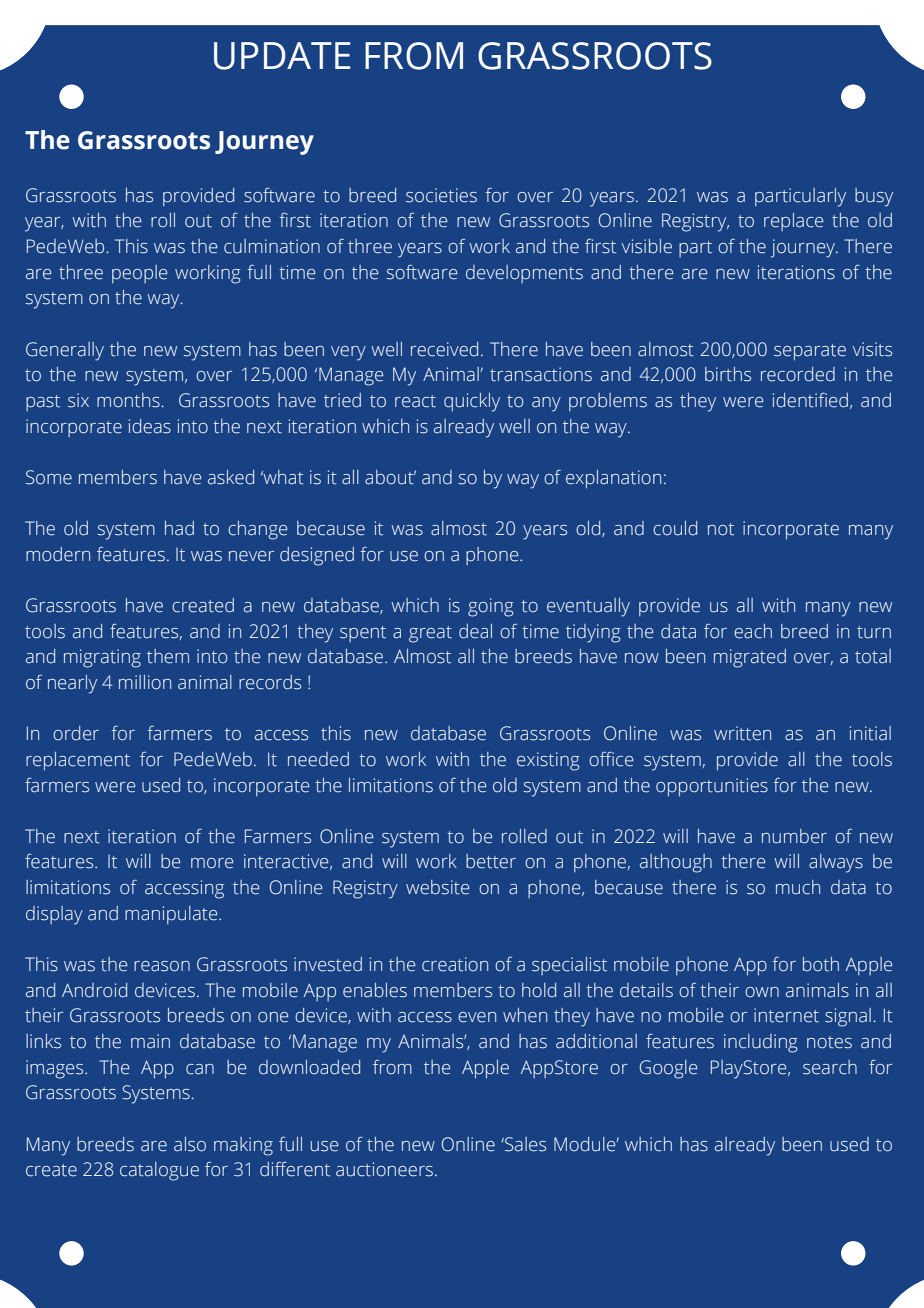 The height and width of the image is (1308, 924). I want to click on order, so click(76, 733).
